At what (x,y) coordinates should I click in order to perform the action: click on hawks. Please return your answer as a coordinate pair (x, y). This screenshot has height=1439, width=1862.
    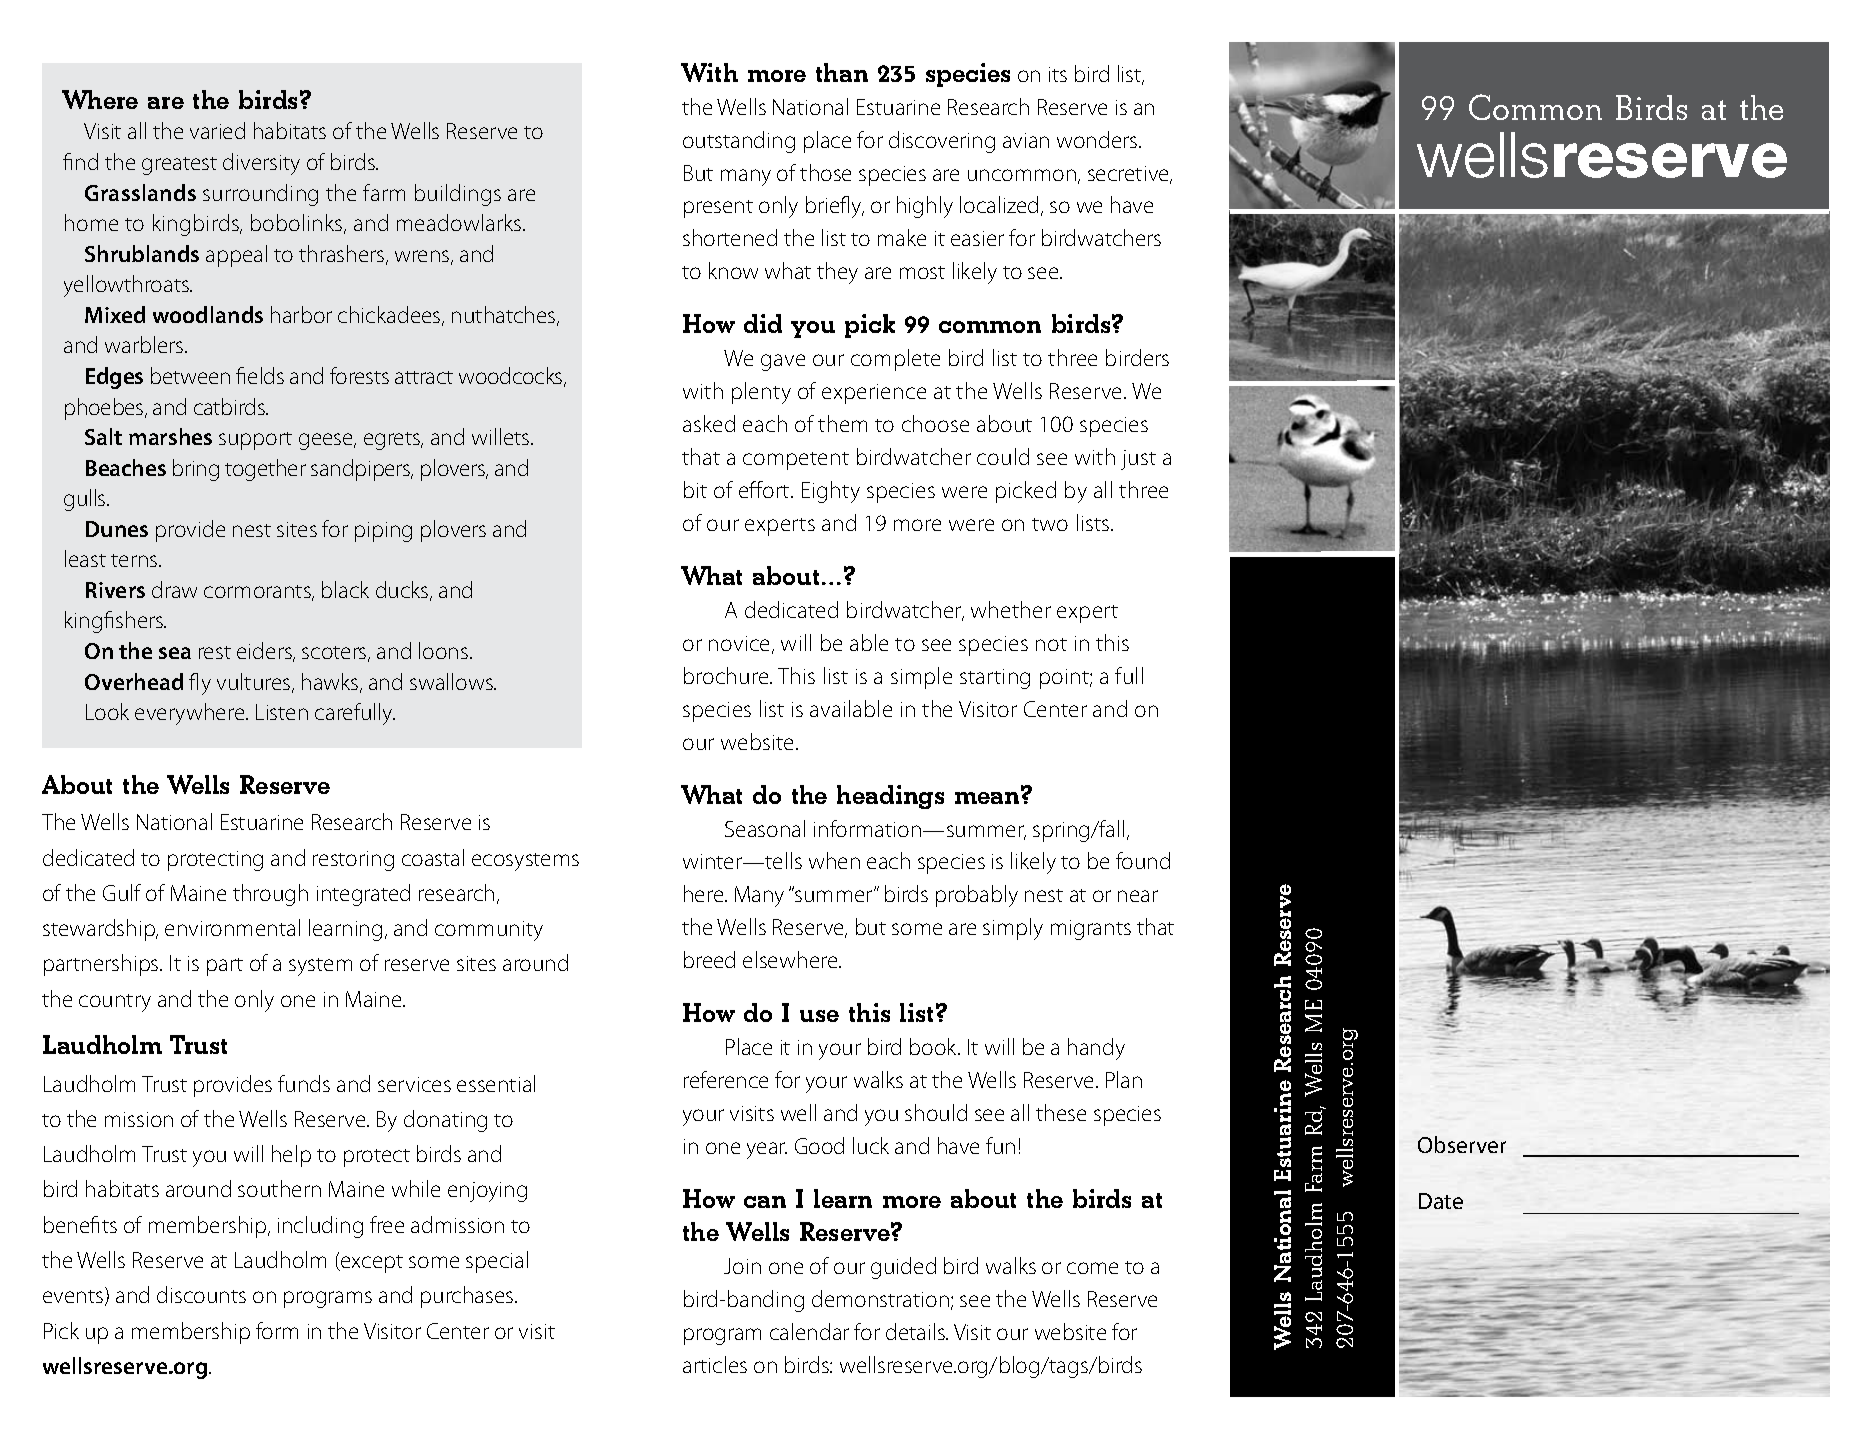
    Looking at the image, I should click on (331, 683).
